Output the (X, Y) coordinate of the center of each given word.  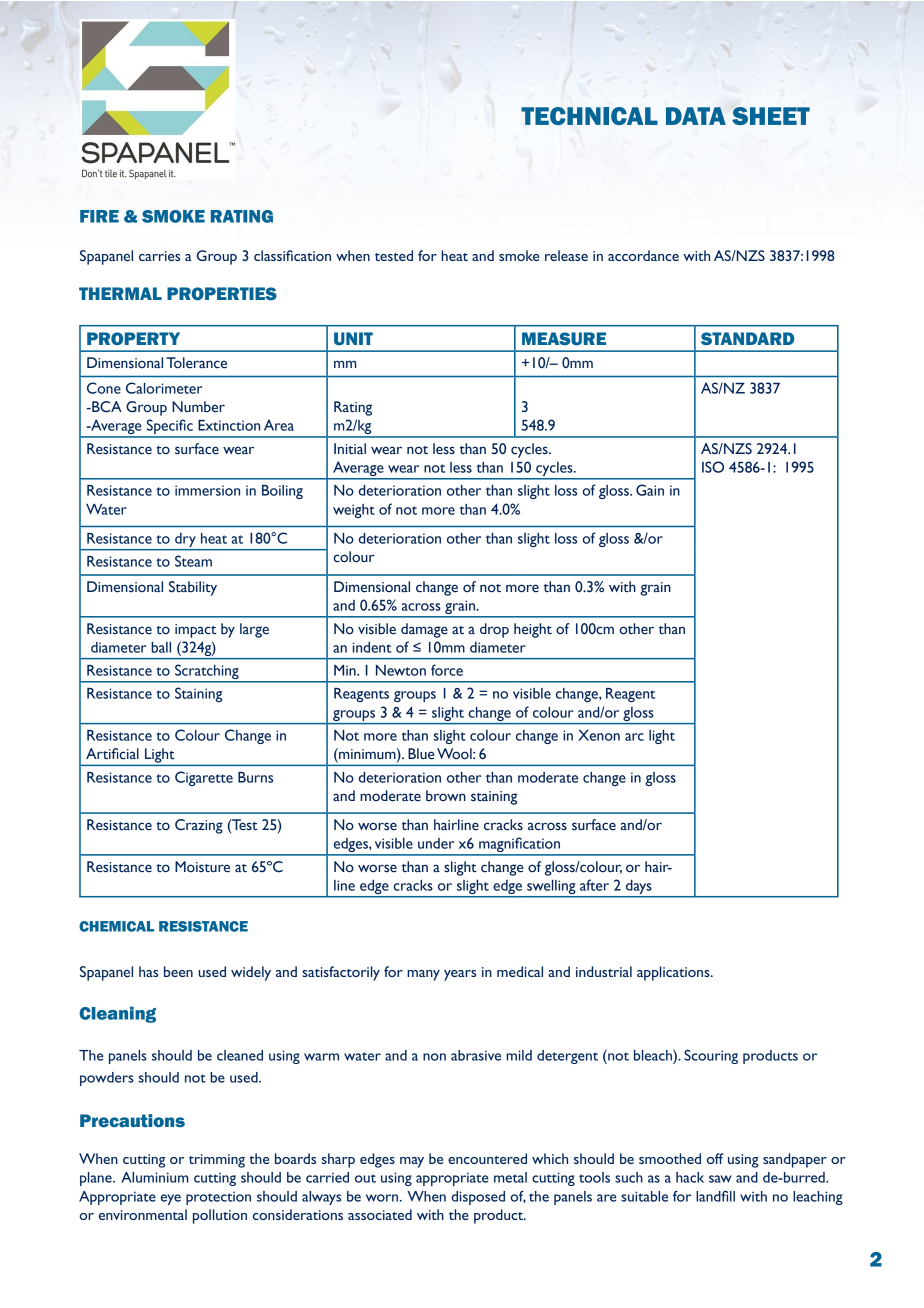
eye (171, 1199)
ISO (713, 467)
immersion (207, 490)
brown (446, 796)
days (639, 888)
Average (358, 470)
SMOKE (173, 216)
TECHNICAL (589, 116)
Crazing (199, 826)
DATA (696, 116)
